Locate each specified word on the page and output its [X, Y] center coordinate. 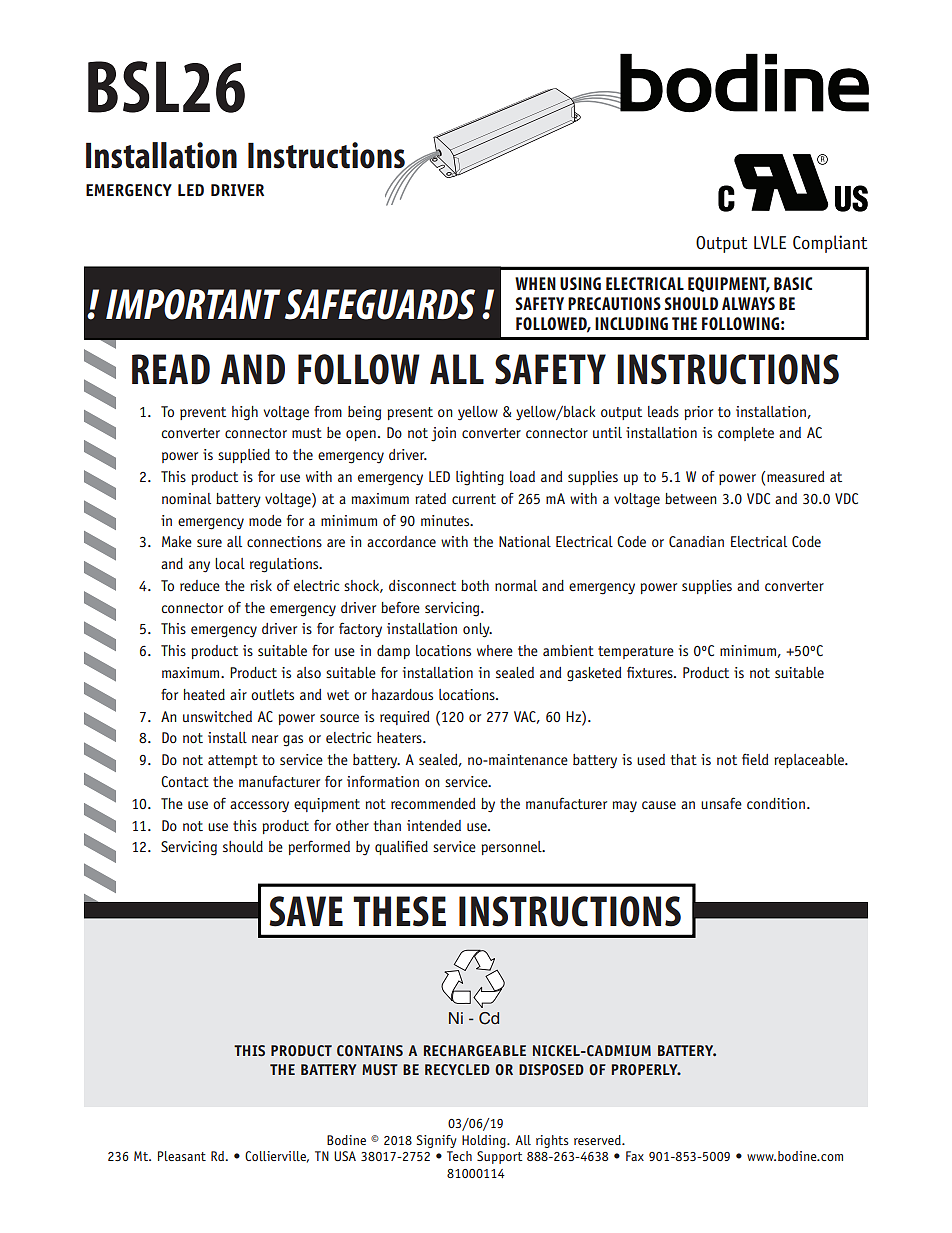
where [495, 650]
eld [759, 759]
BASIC [793, 283]
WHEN [535, 283]
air [238, 694]
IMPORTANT [193, 304]
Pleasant [182, 1156]
